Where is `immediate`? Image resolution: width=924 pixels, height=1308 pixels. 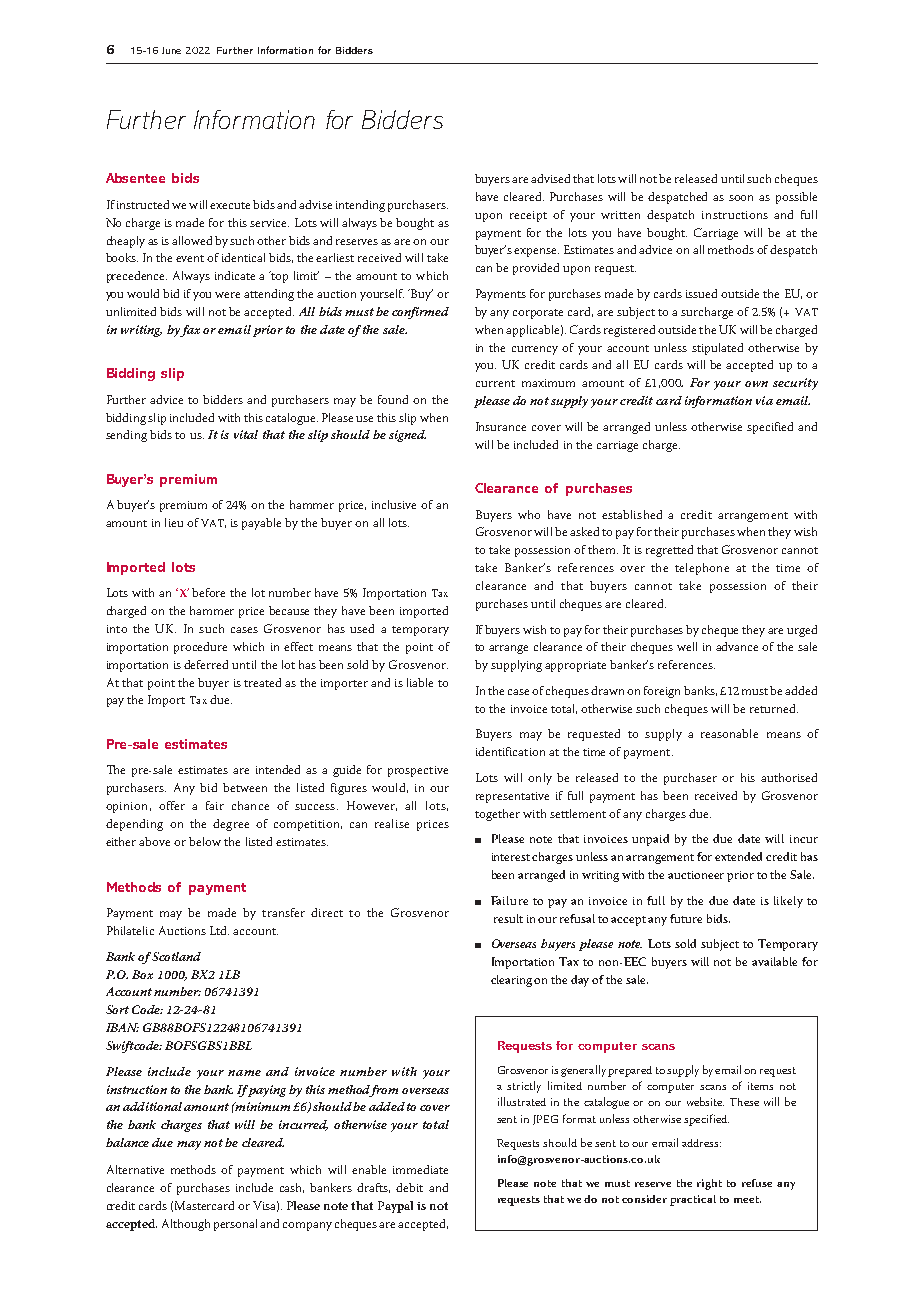 immediate is located at coordinates (420, 1169).
